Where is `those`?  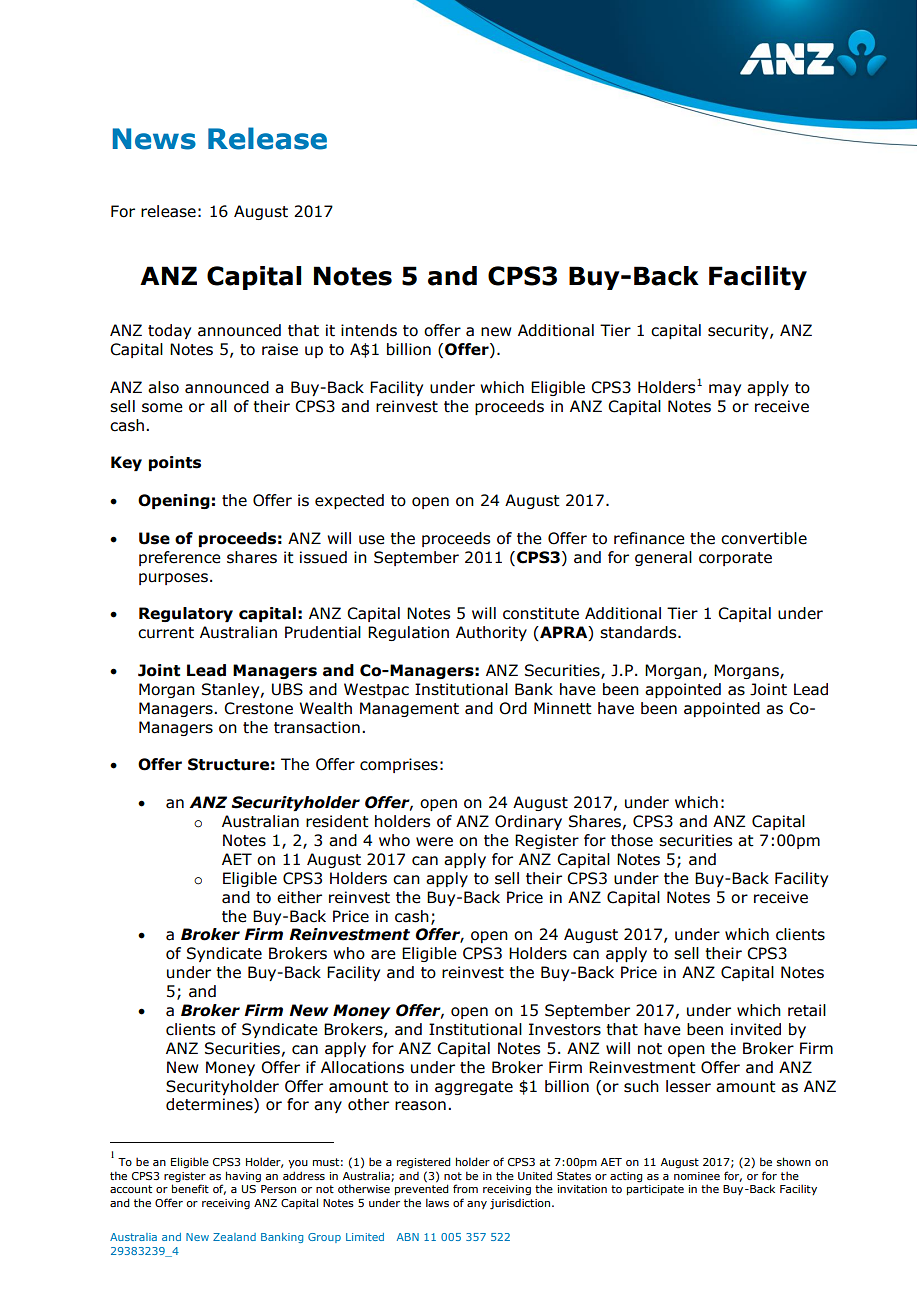
those is located at coordinates (632, 840).
